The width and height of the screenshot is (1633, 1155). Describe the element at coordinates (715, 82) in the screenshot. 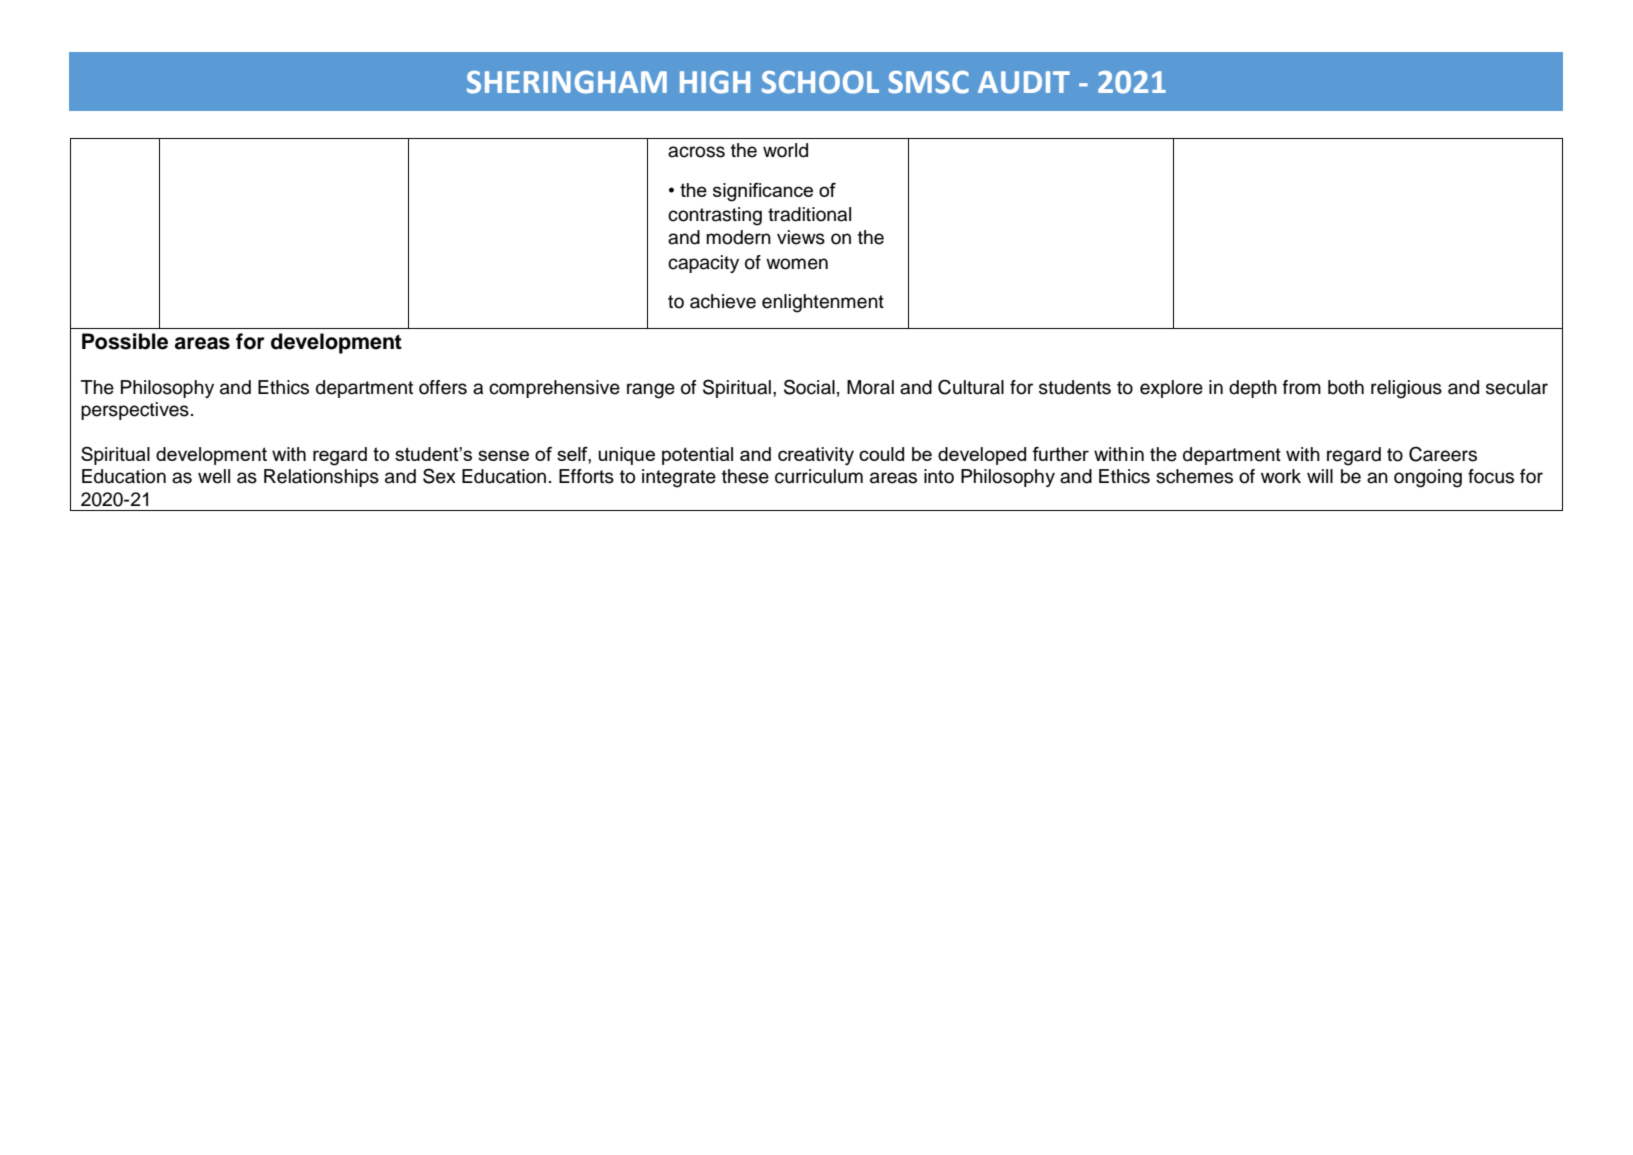

I see `HIGH` at that location.
